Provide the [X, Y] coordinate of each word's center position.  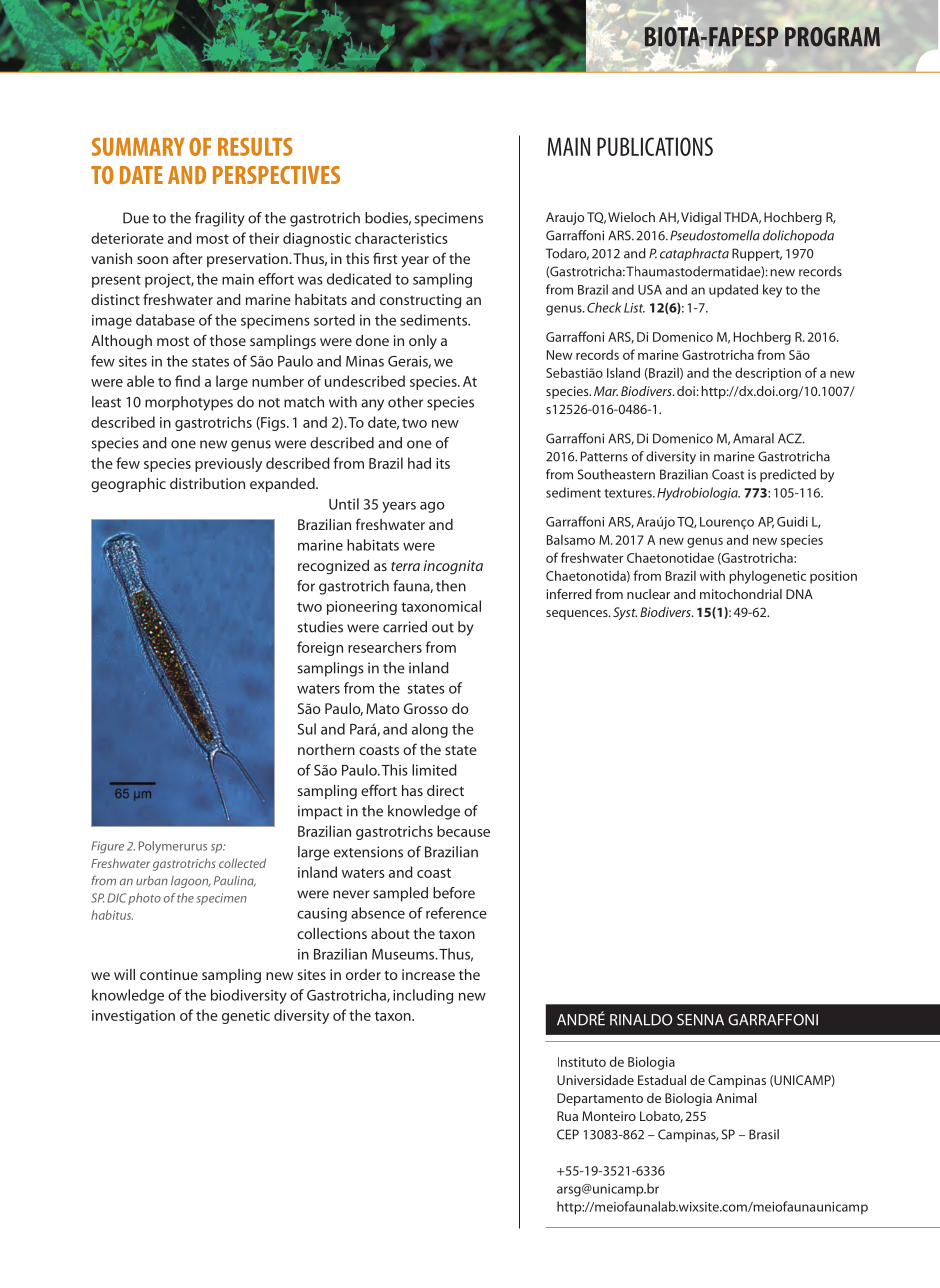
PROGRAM [832, 37]
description [768, 374]
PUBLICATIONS [655, 146]
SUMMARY [138, 146]
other [405, 402]
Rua [567, 1116]
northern [326, 749]
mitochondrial [741, 594]
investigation [133, 1017]
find [187, 381]
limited [434, 770]
